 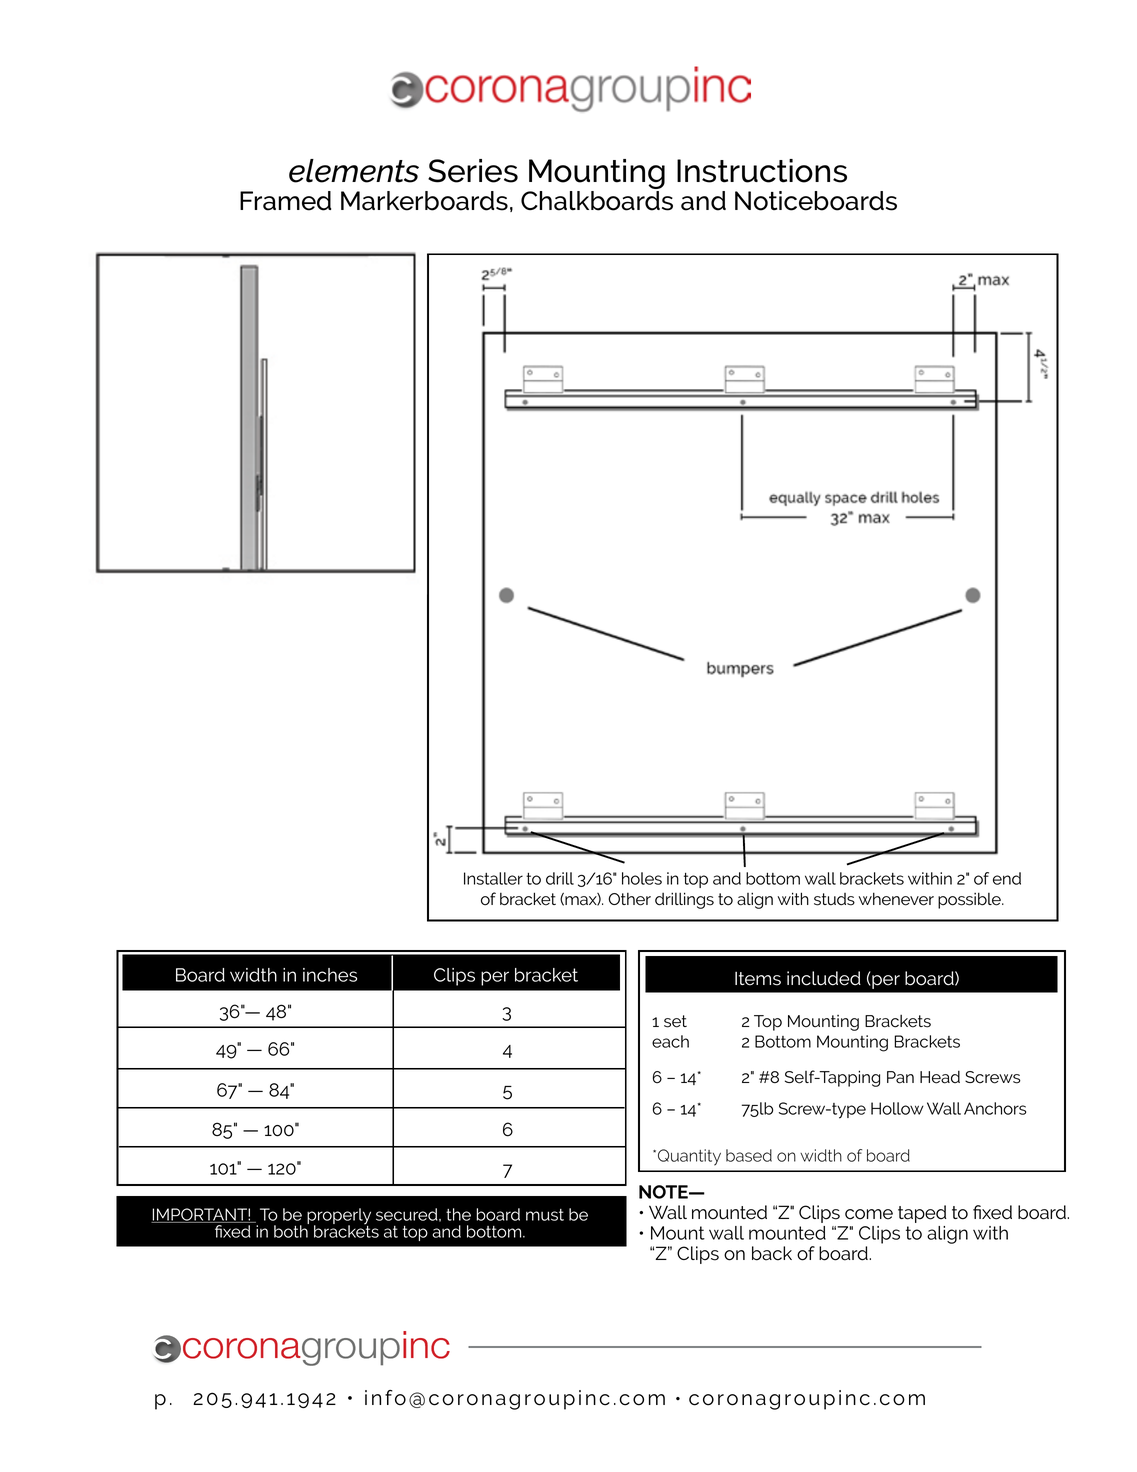 I want to click on Framed, so click(x=285, y=201).
